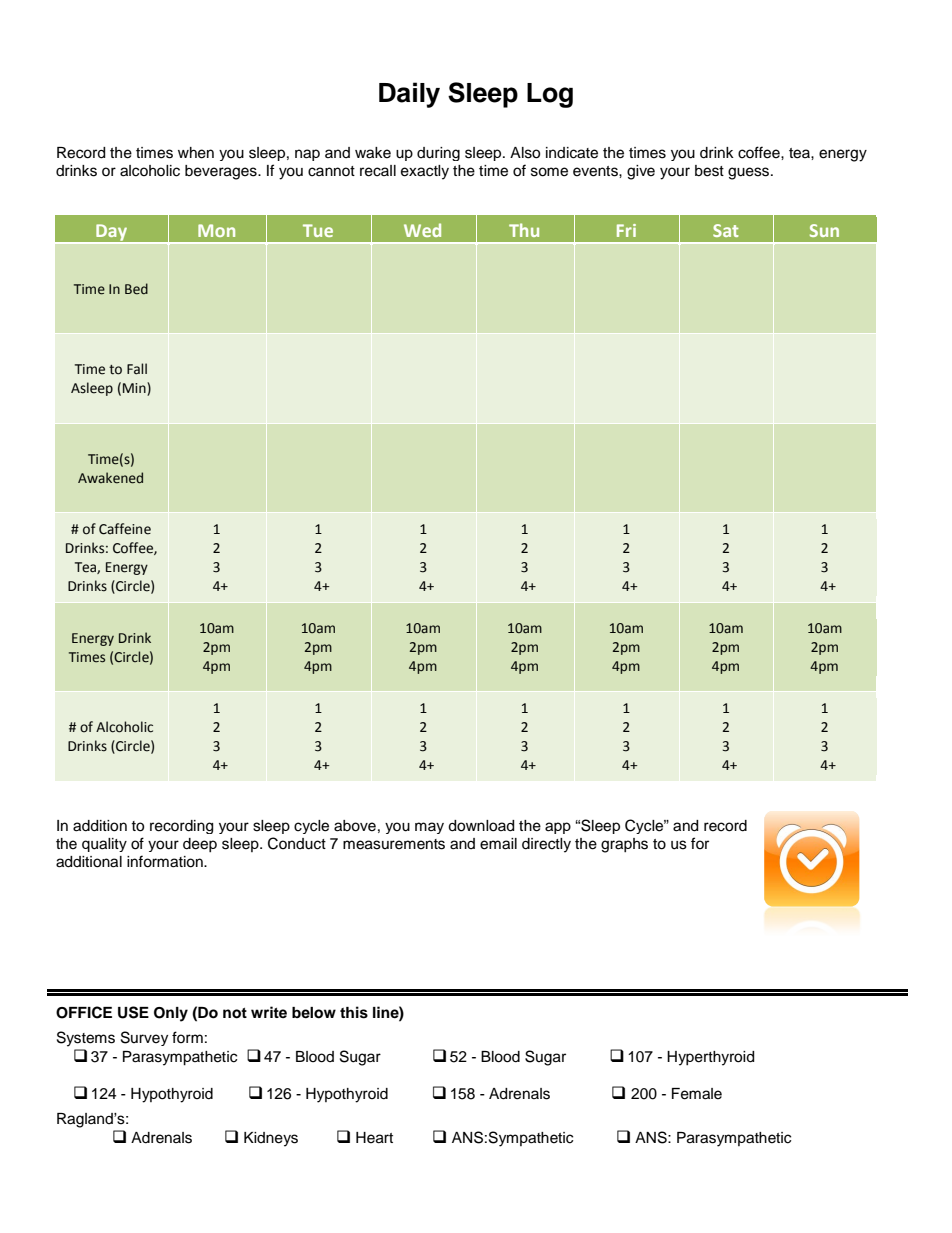  What do you see at coordinates (200, 845) in the screenshot?
I see `deep` at bounding box center [200, 845].
